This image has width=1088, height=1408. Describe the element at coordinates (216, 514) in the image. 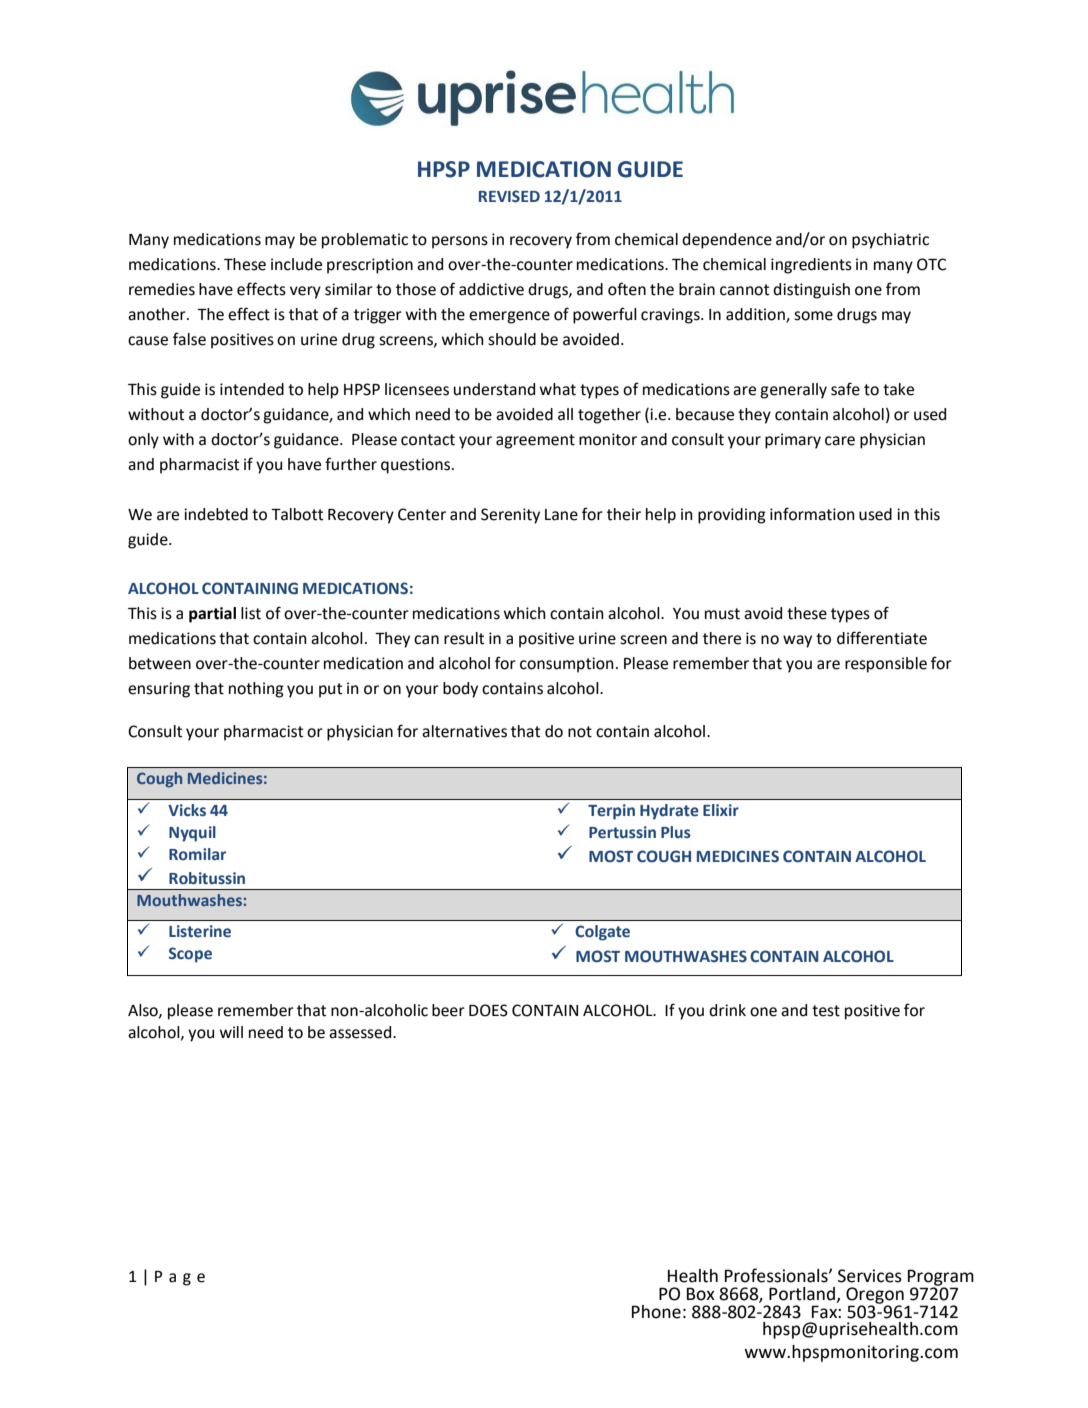

I see `indebted` at that location.
